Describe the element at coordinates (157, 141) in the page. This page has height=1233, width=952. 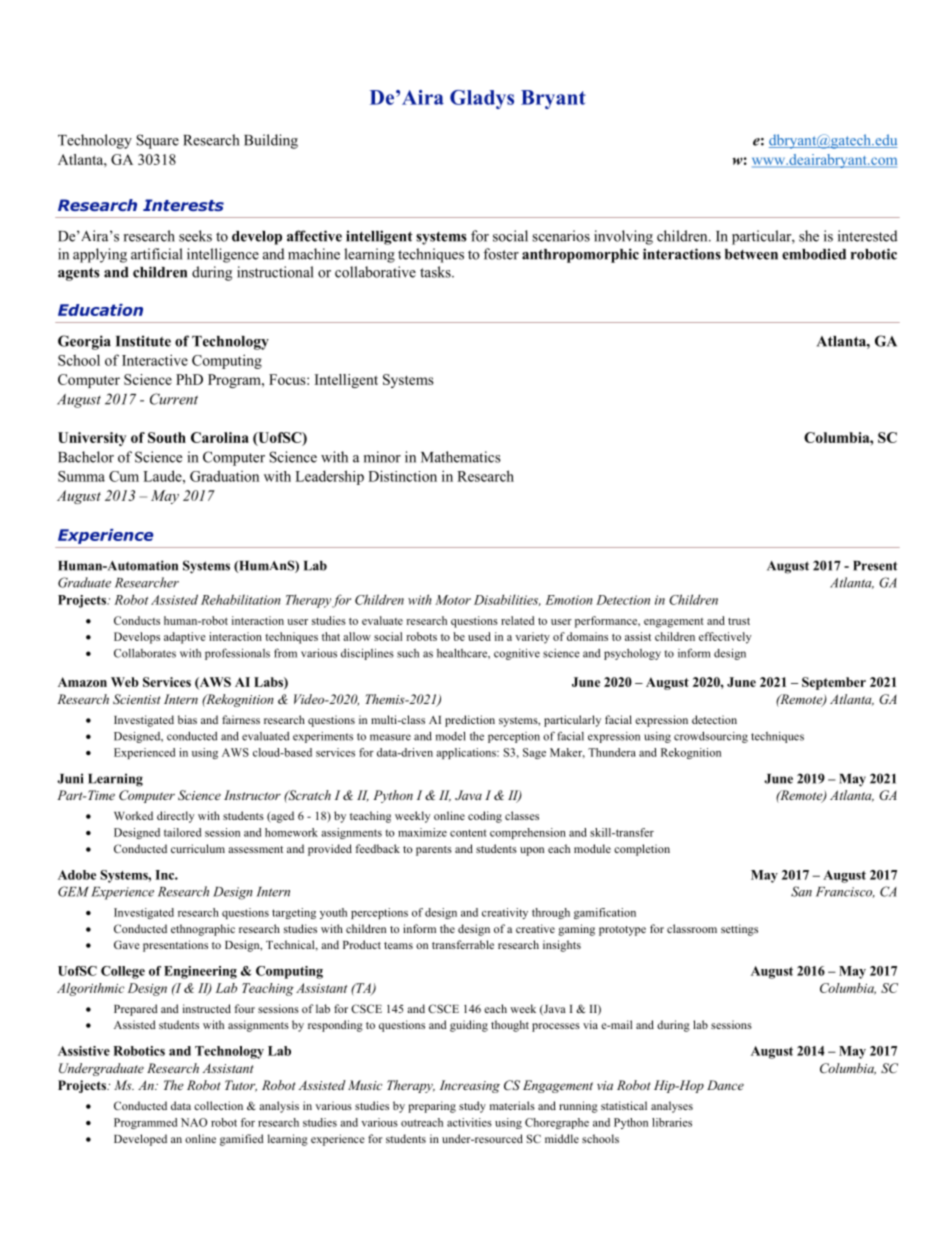
I see `Square` at that location.
